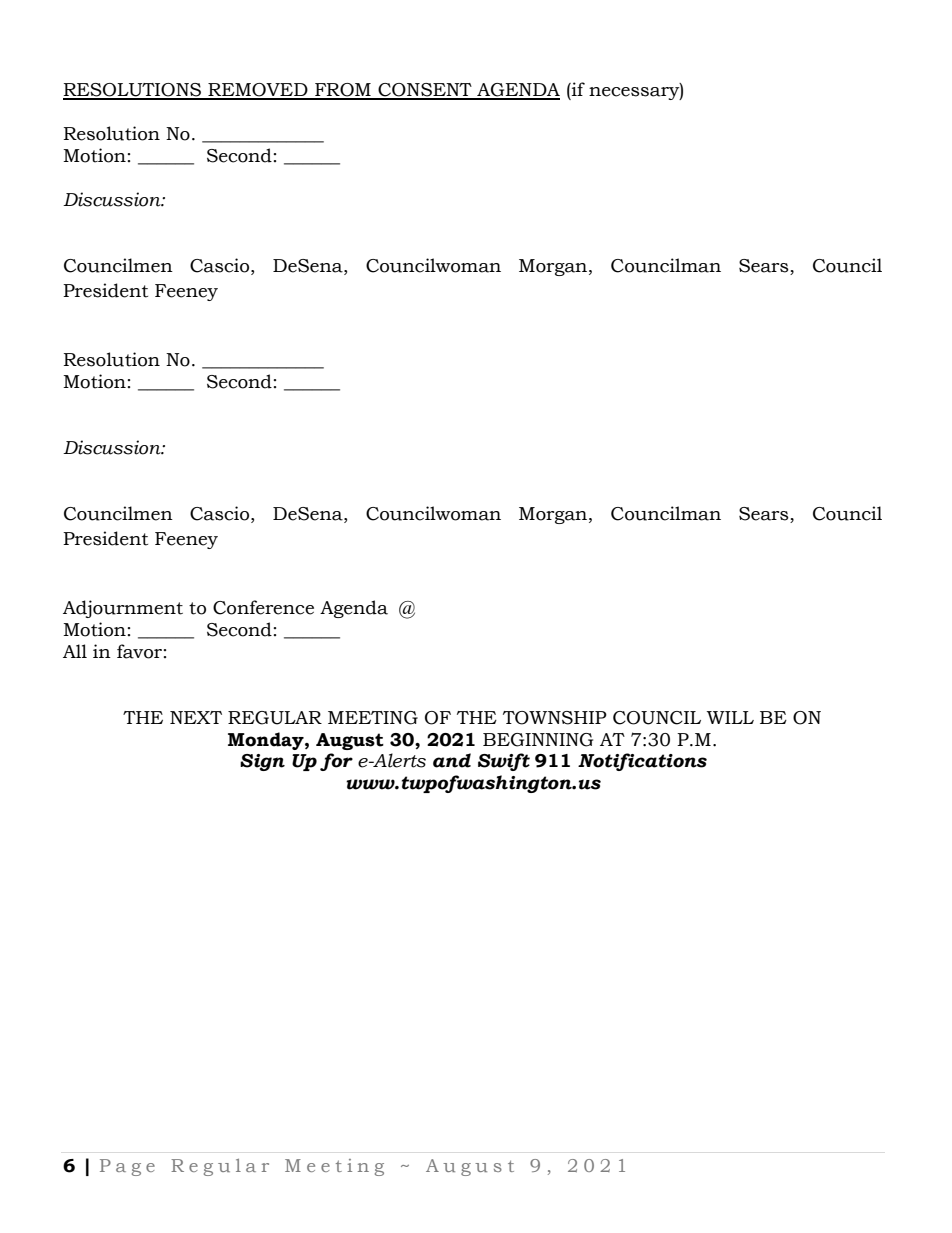  I want to click on All, so click(75, 651).
